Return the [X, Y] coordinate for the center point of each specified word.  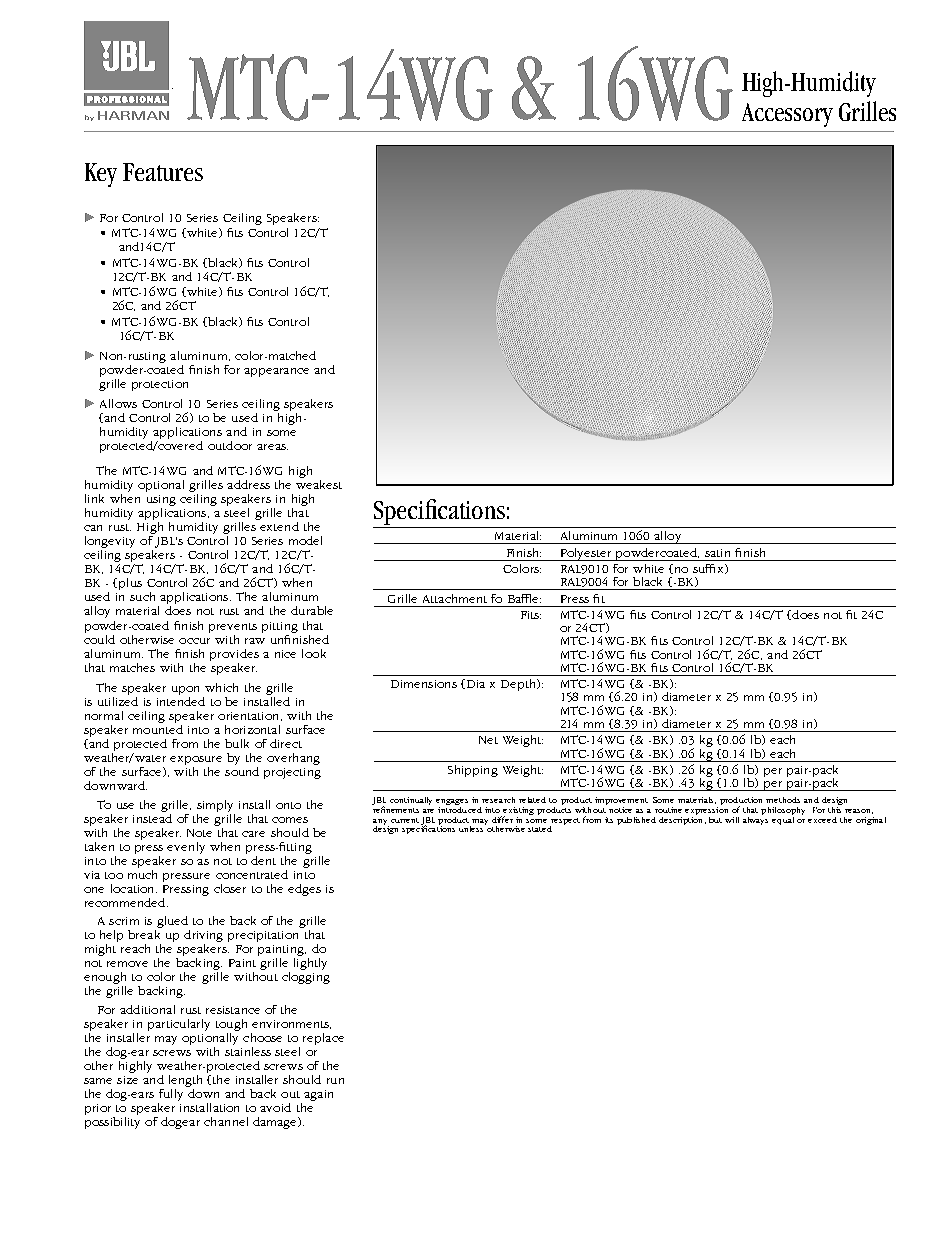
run [335, 1081]
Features [163, 172]
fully [170, 1096]
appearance [276, 372]
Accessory [787, 115]
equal [783, 819]
